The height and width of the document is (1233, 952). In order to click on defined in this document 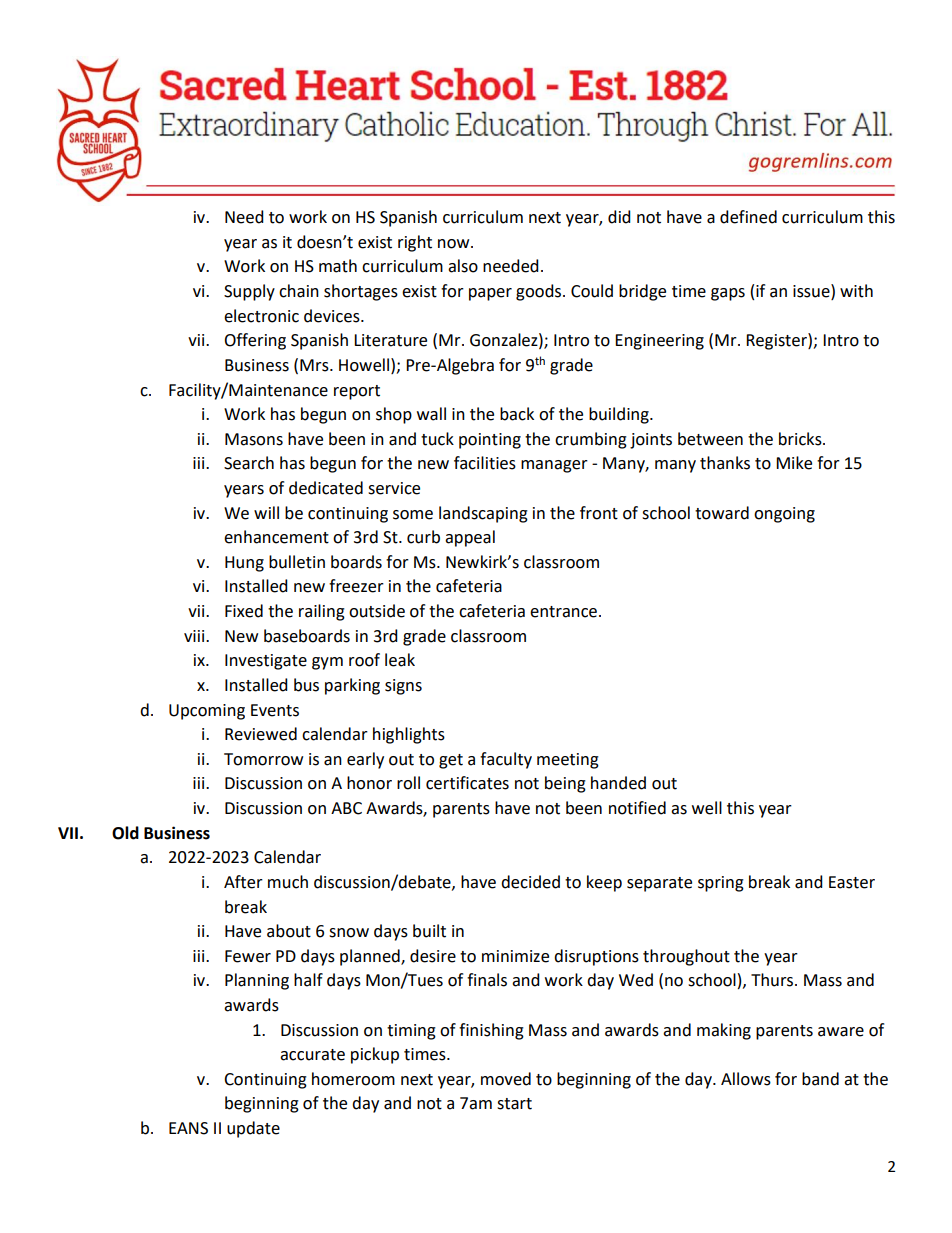, I will do `click(748, 217)`.
